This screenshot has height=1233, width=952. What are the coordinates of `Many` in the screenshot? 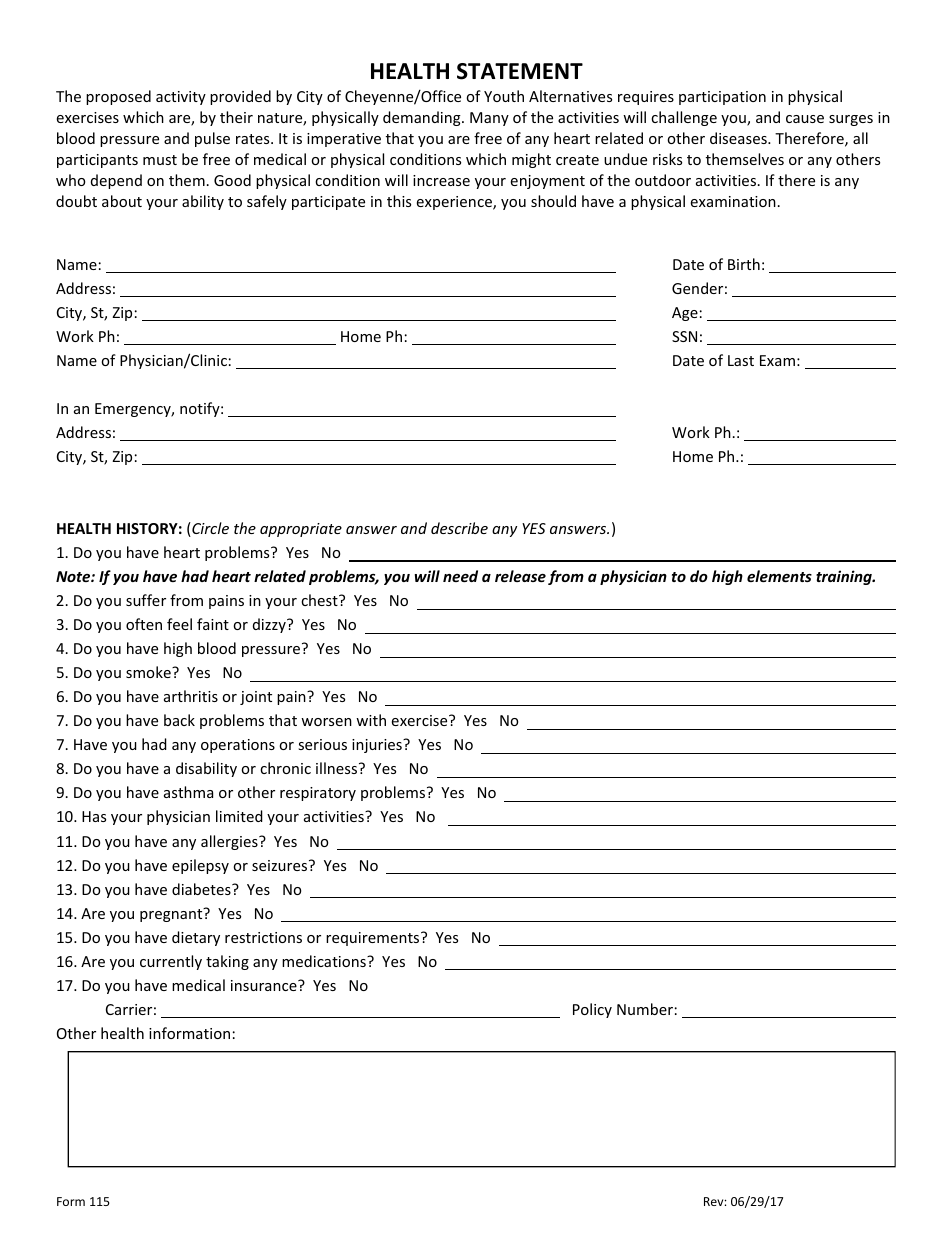 It's located at (489, 119).
